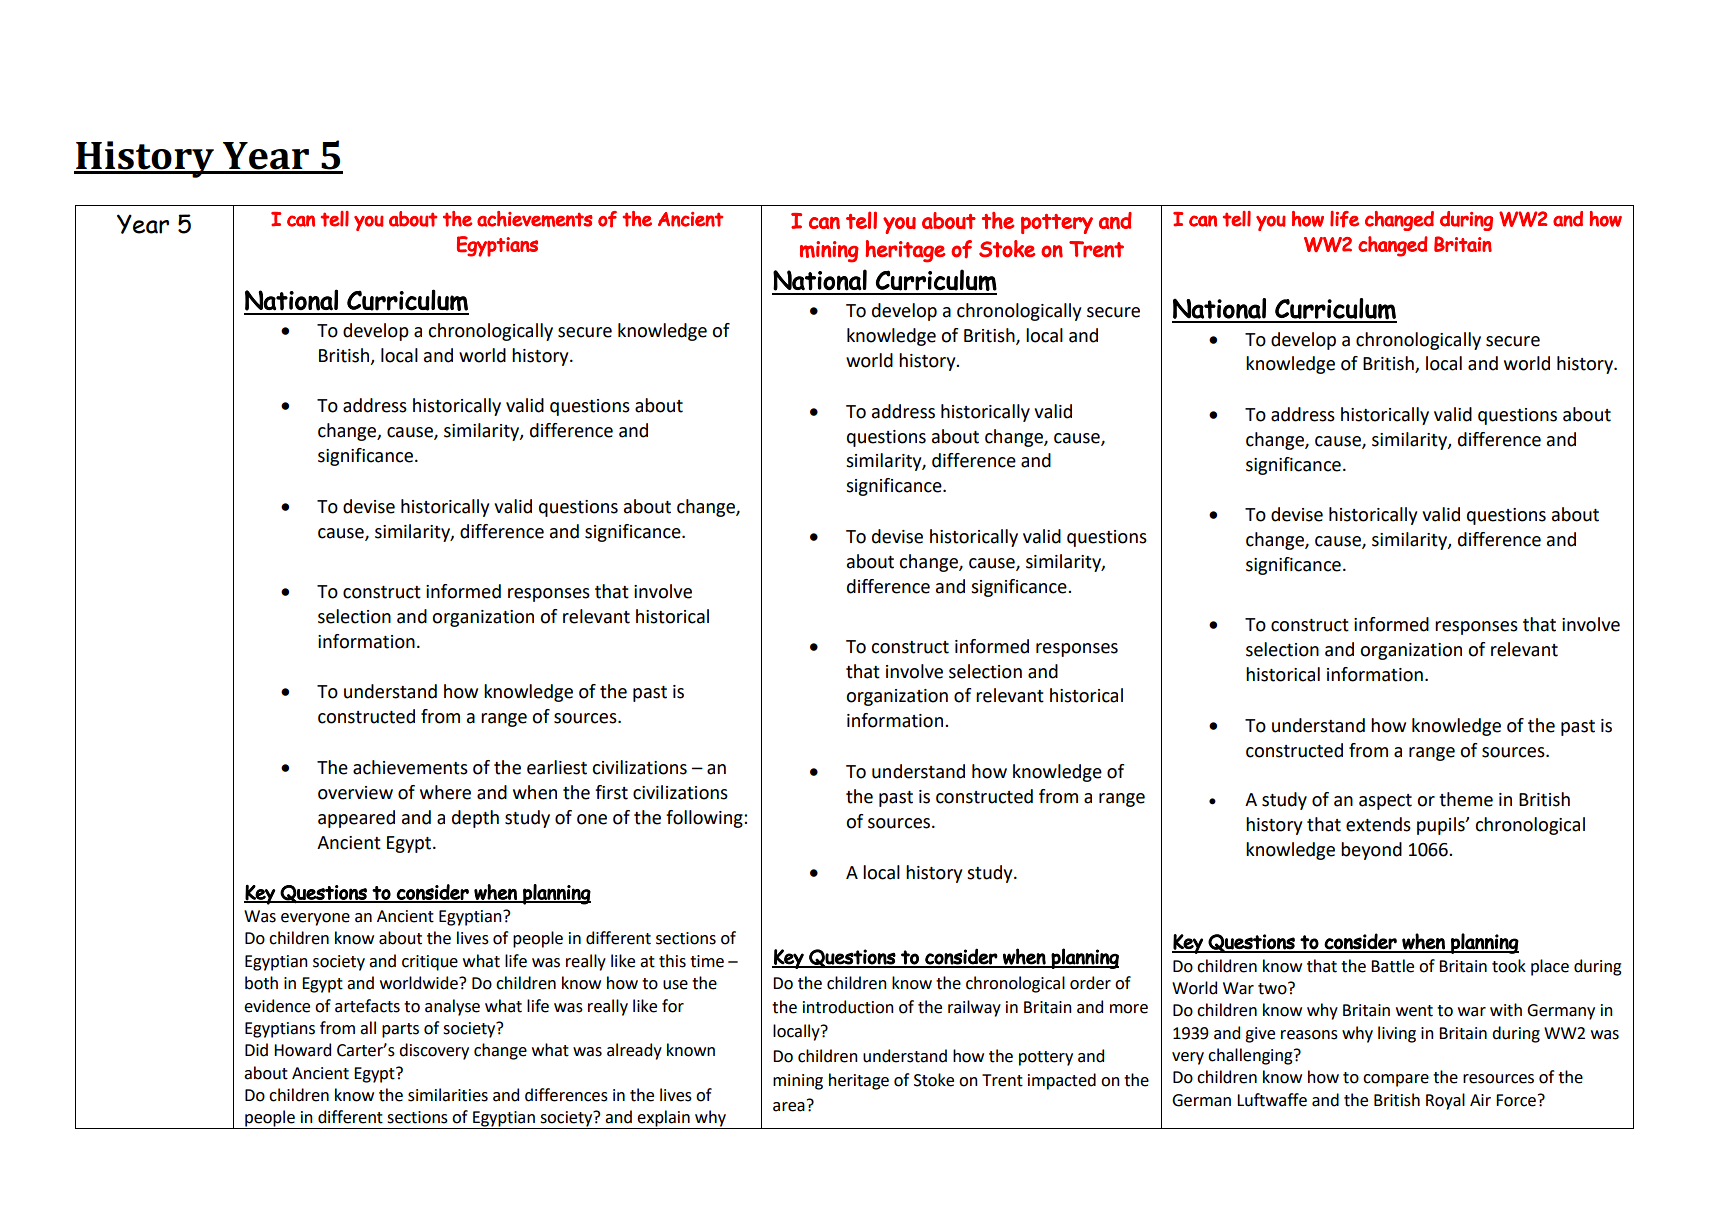 The image size is (1715, 1212). Describe the element at coordinates (1466, 799) in the screenshot. I see `theme` at that location.
